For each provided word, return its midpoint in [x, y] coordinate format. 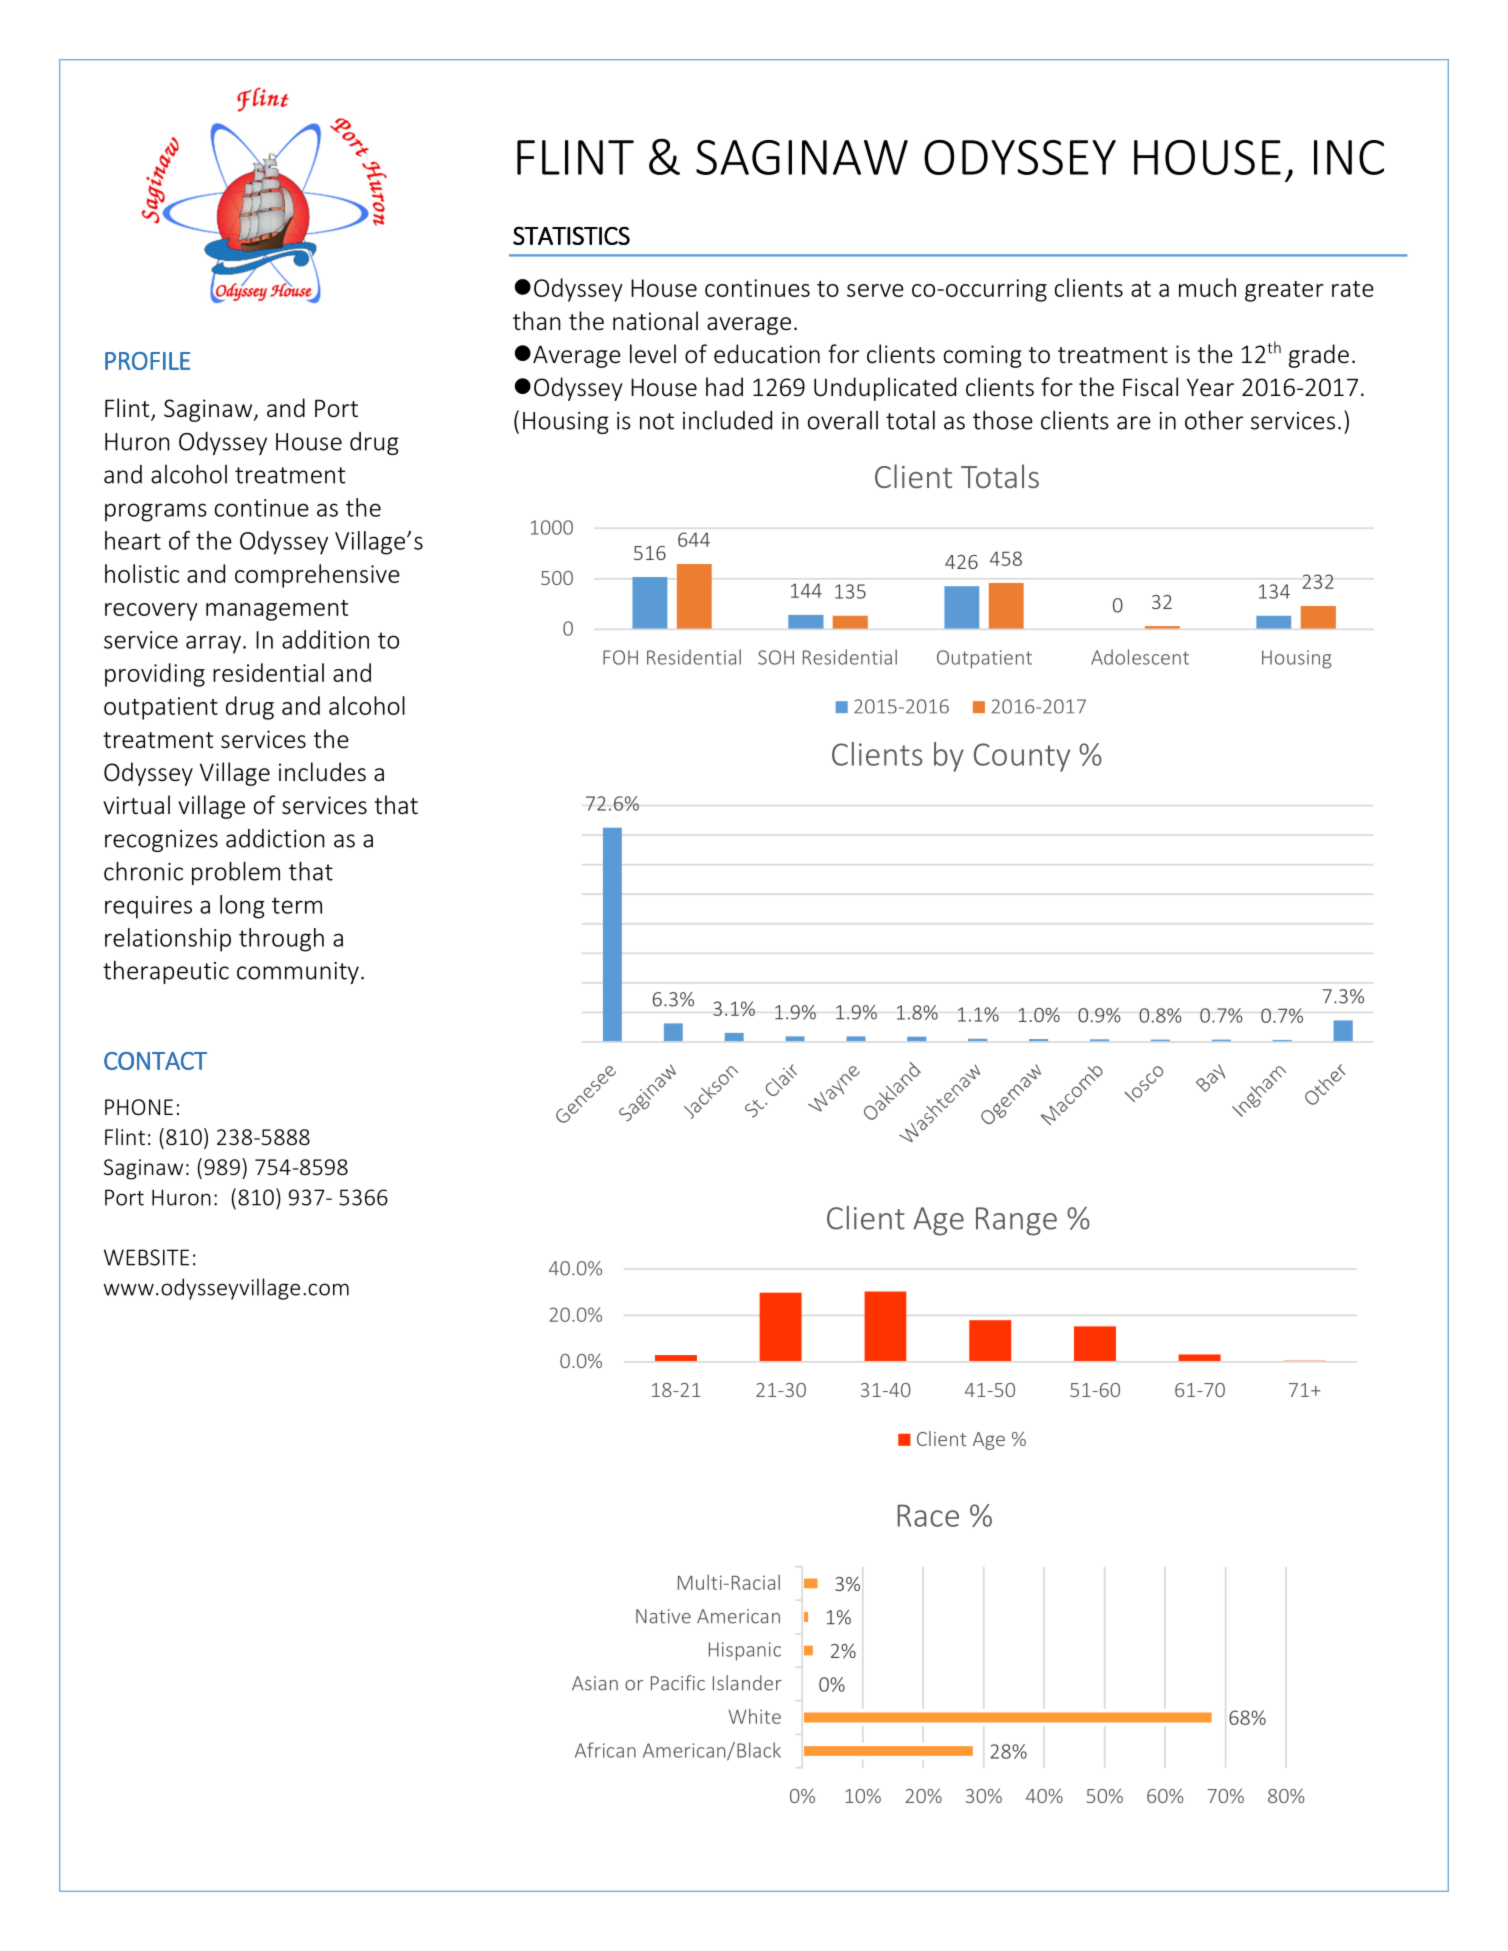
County [1022, 757]
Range [1016, 1221]
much [1207, 287]
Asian [595, 1683]
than [537, 320]
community [298, 973]
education [767, 354]
